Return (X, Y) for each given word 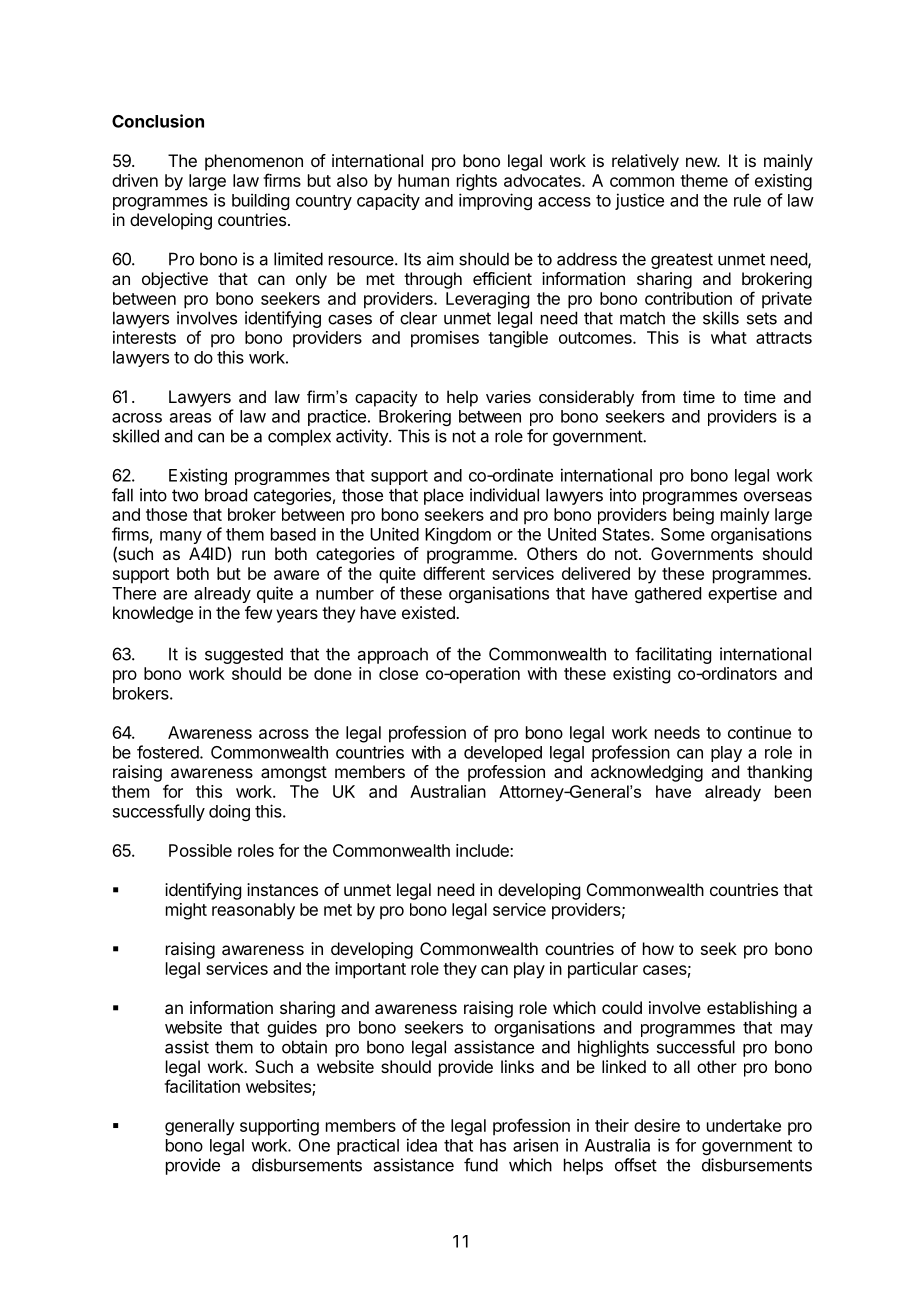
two (185, 495)
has (493, 1145)
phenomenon (254, 162)
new (702, 162)
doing (229, 812)
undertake (744, 1125)
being (693, 516)
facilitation (202, 1086)
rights (477, 182)
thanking (779, 773)
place (444, 496)
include (483, 850)
